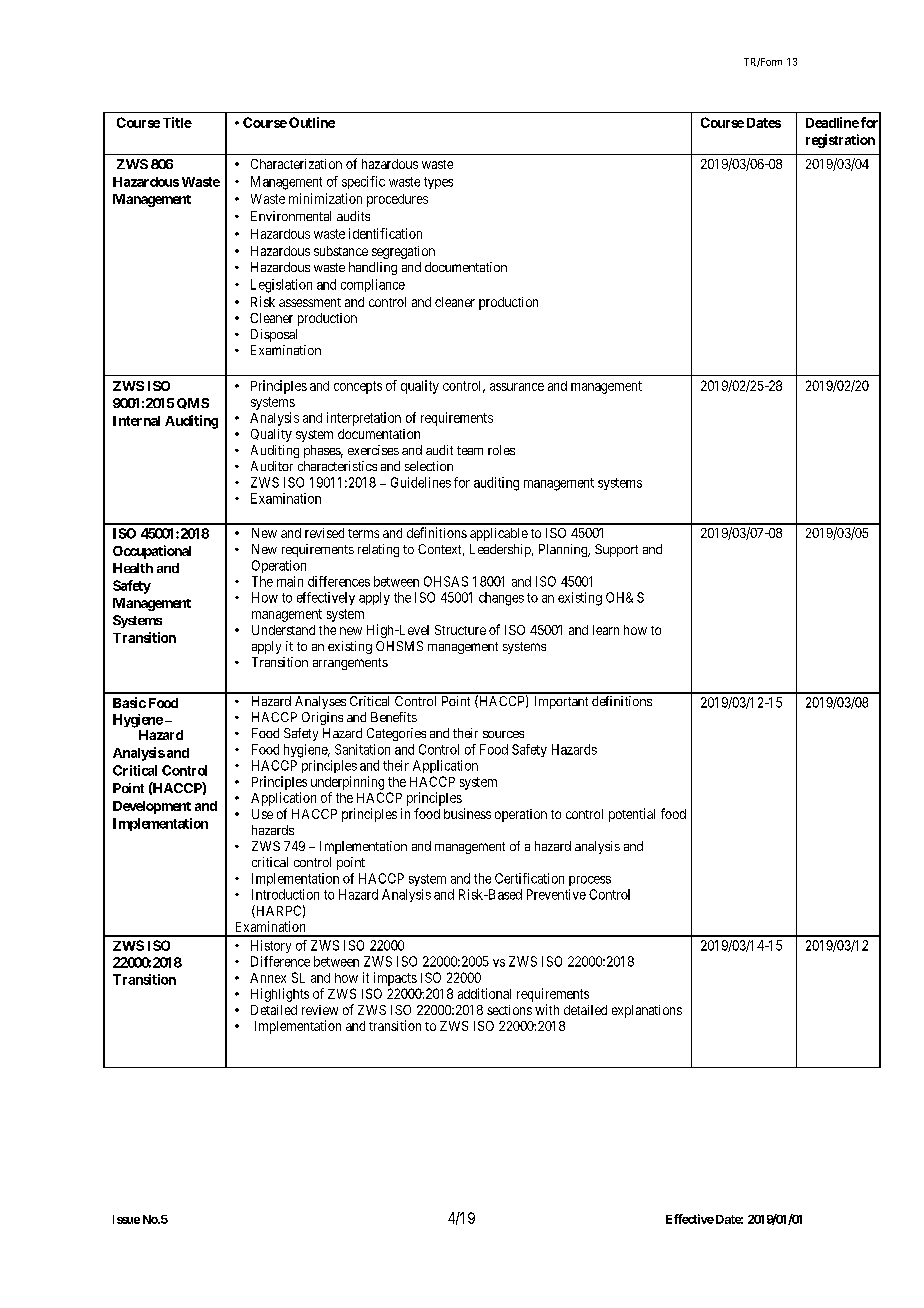  I want to click on Understand, so click(283, 630).
